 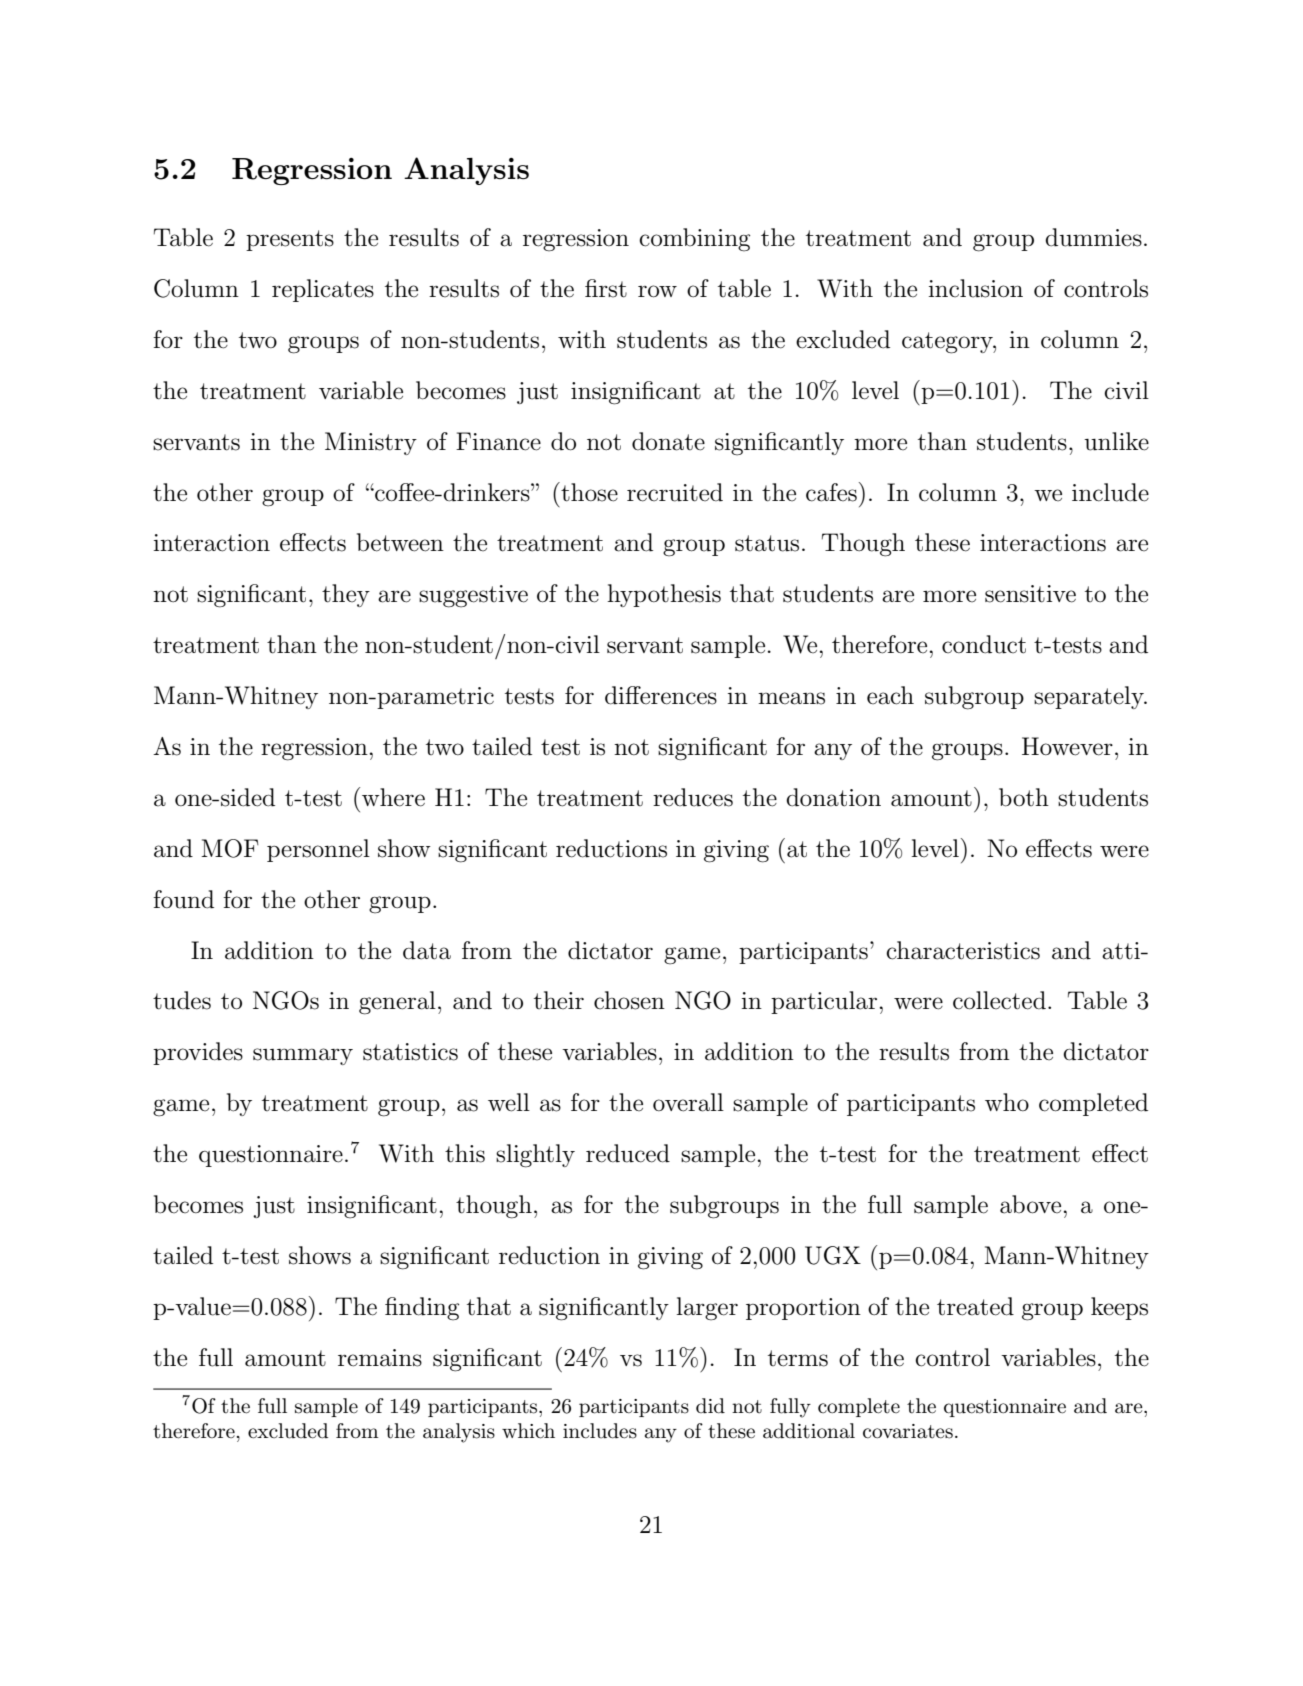 I want to click on replicates, so click(x=323, y=290).
